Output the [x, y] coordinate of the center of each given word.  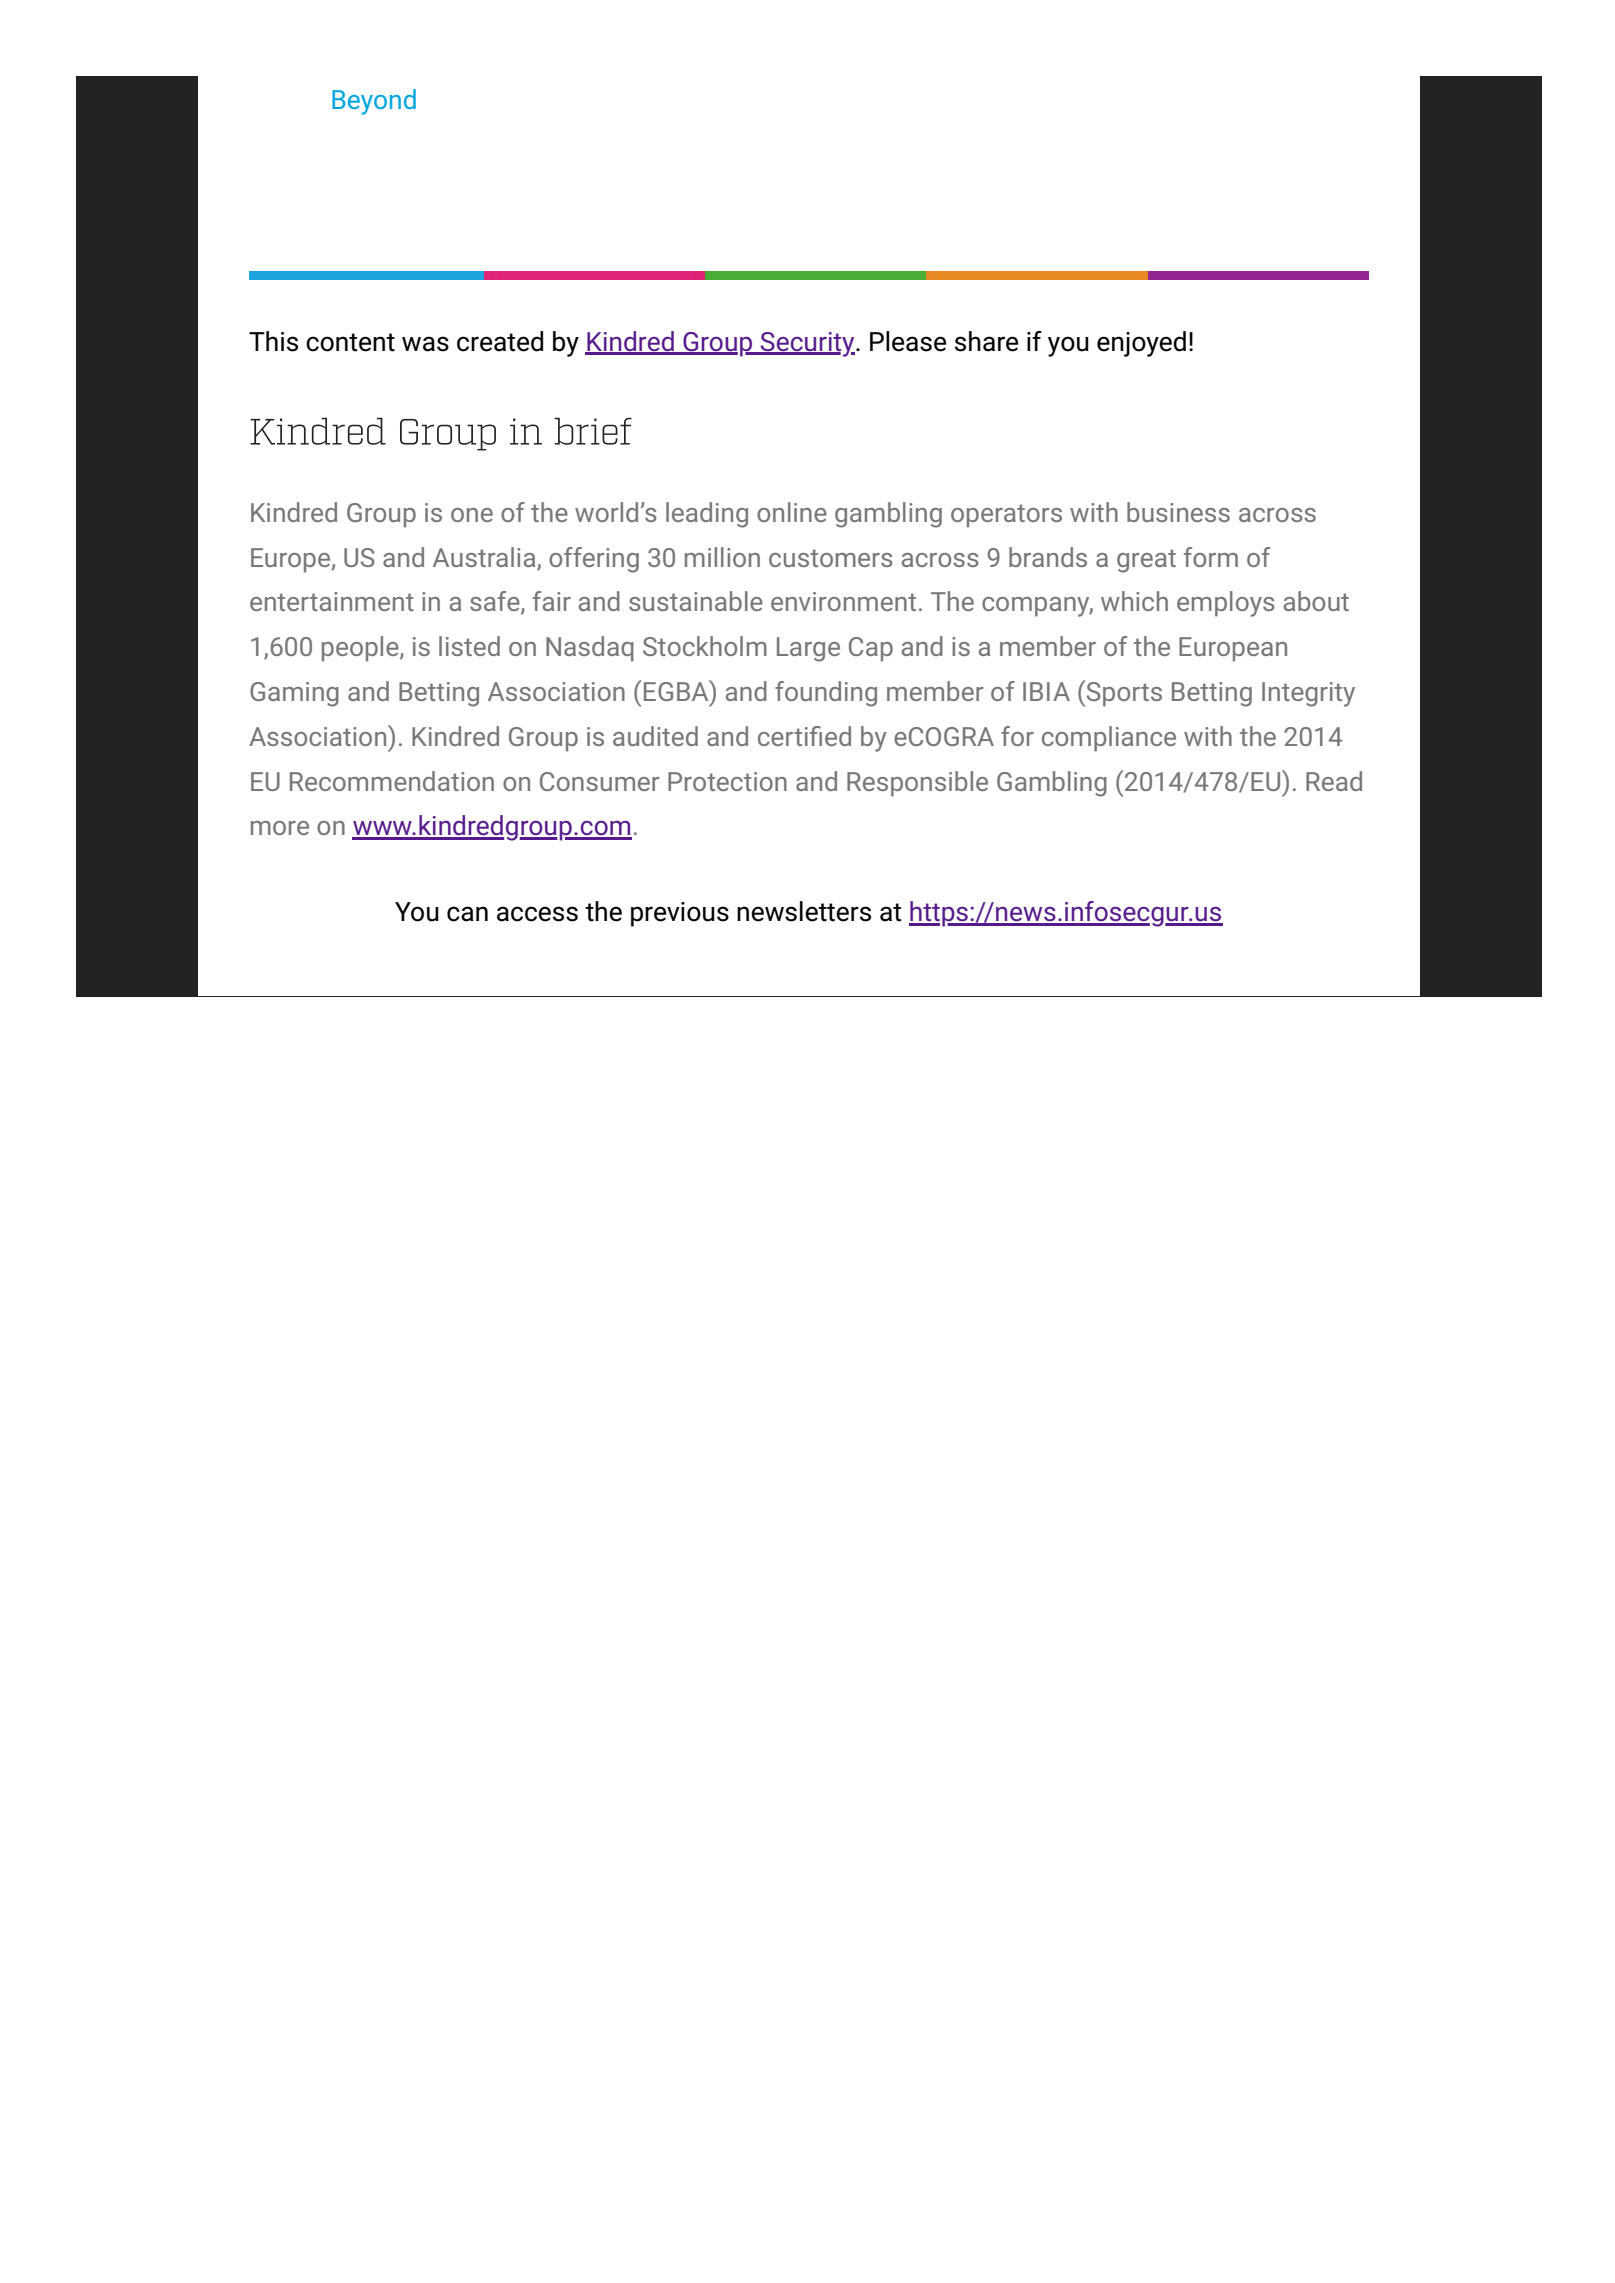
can [467, 914]
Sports [1123, 693]
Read [1334, 781]
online [792, 512]
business [1178, 512]
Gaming [294, 694]
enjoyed [1141, 344]
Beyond [374, 102]
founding [826, 694]
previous [680, 914]
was [425, 344]
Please [908, 341]
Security [808, 344]
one [472, 515]
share [986, 341]
